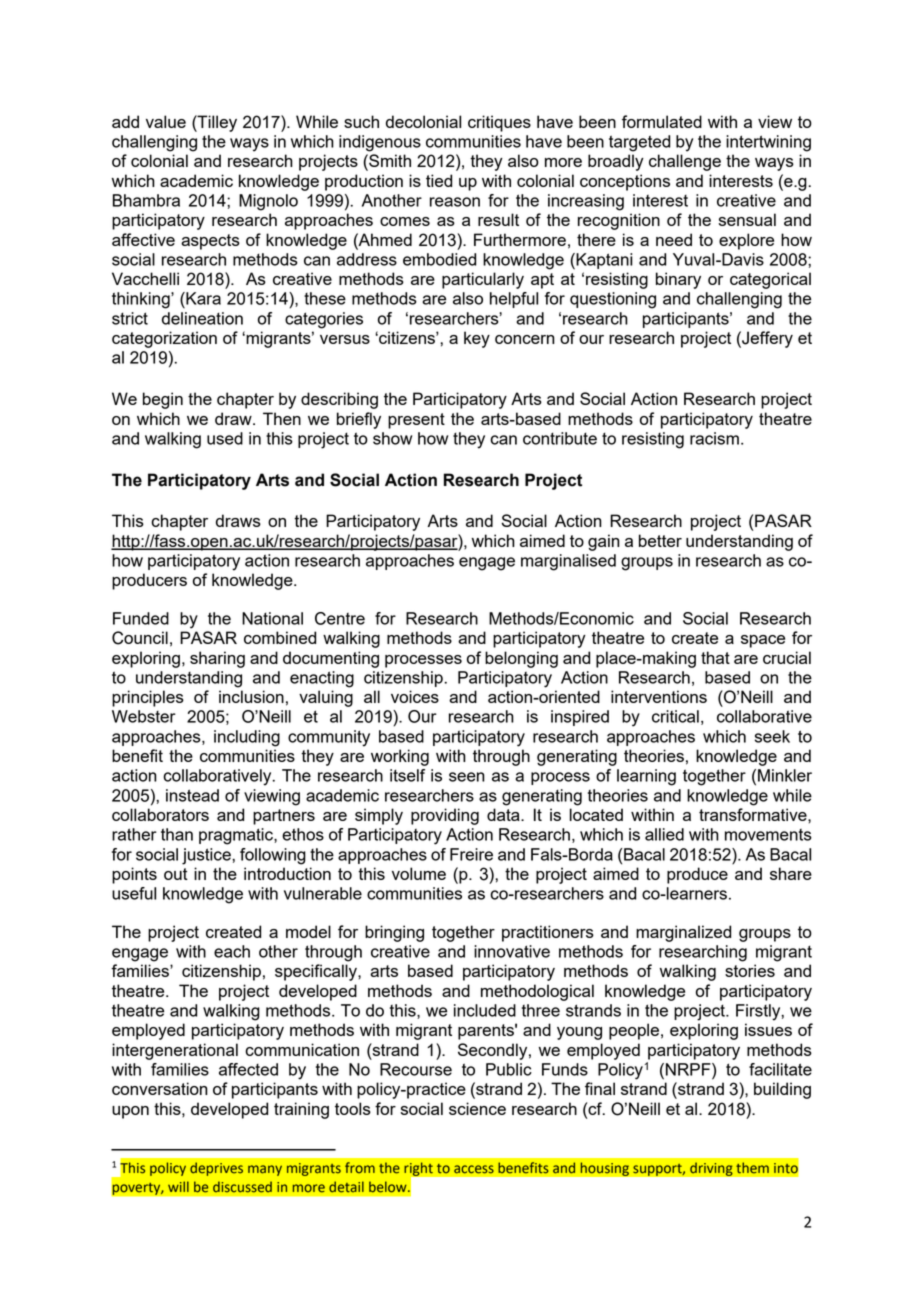 This screenshot has height=1308, width=924. Describe the element at coordinates (225, 438) in the screenshot. I see `used` at that location.
